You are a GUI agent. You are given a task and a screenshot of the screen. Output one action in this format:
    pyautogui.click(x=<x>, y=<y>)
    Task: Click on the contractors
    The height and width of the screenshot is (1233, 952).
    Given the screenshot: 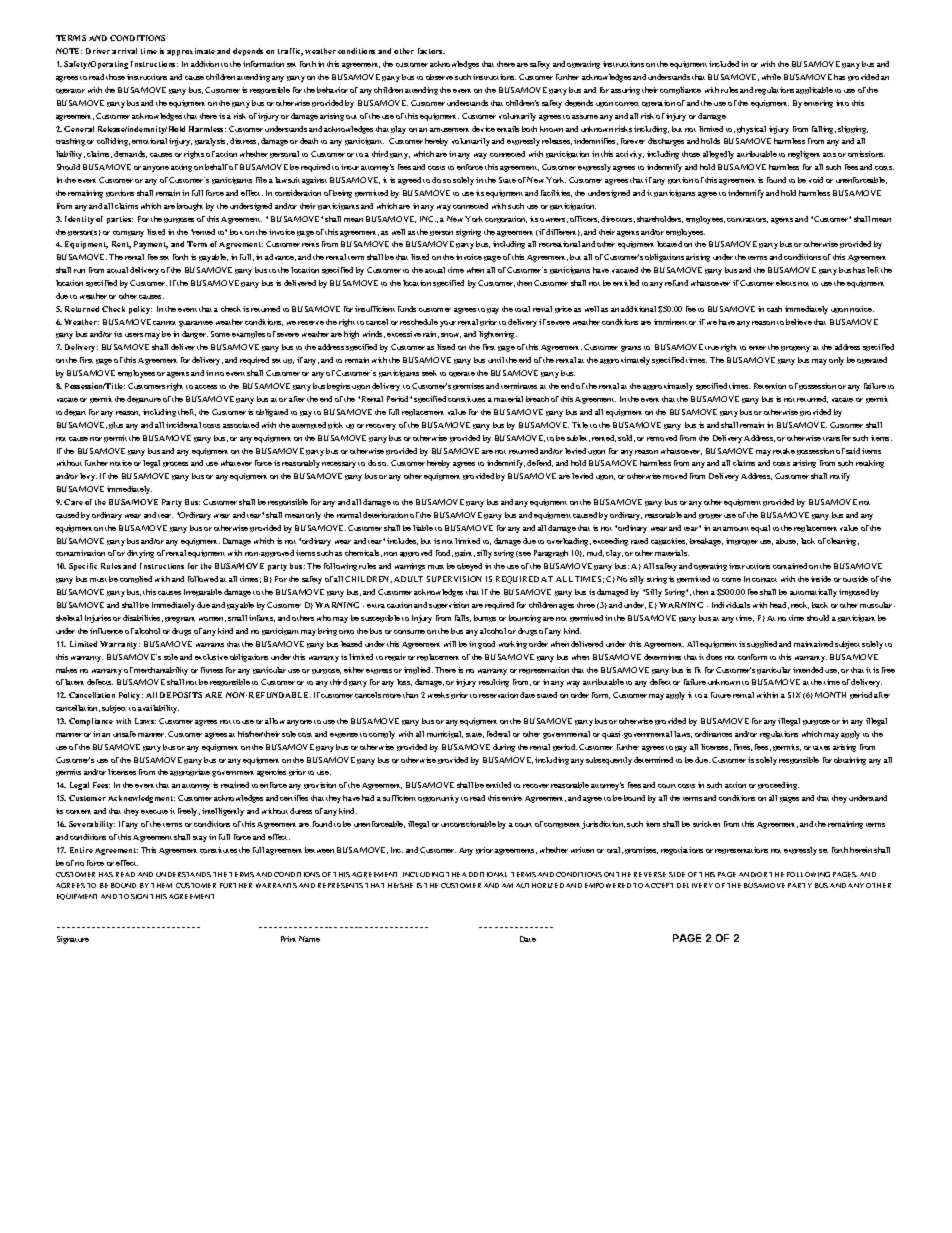 What is the action you would take?
    pyautogui.click(x=747, y=220)
